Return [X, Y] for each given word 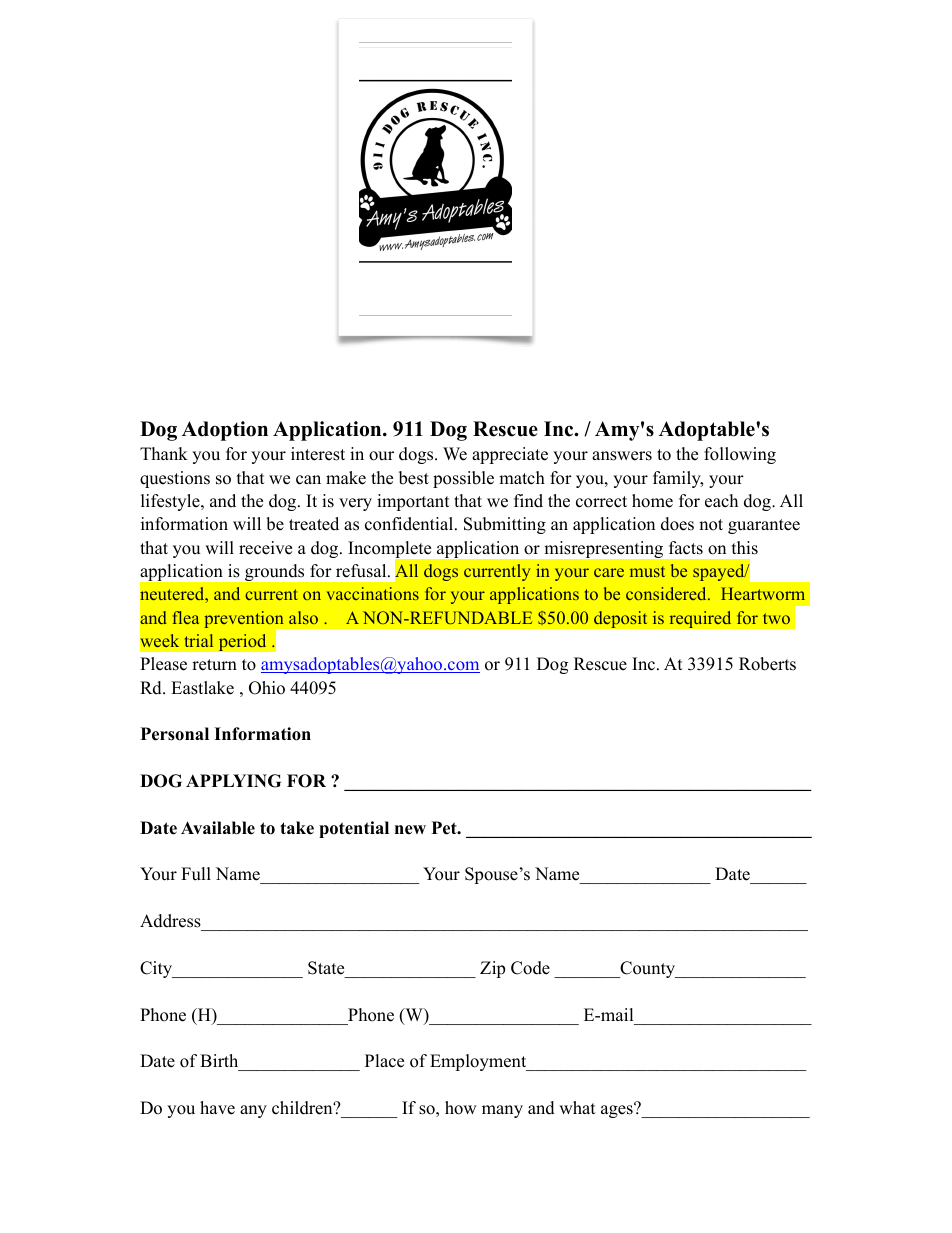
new [410, 830]
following [740, 455]
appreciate [510, 455]
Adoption [225, 431]
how [461, 1108]
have [217, 1108]
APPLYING [233, 781]
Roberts [767, 664]
